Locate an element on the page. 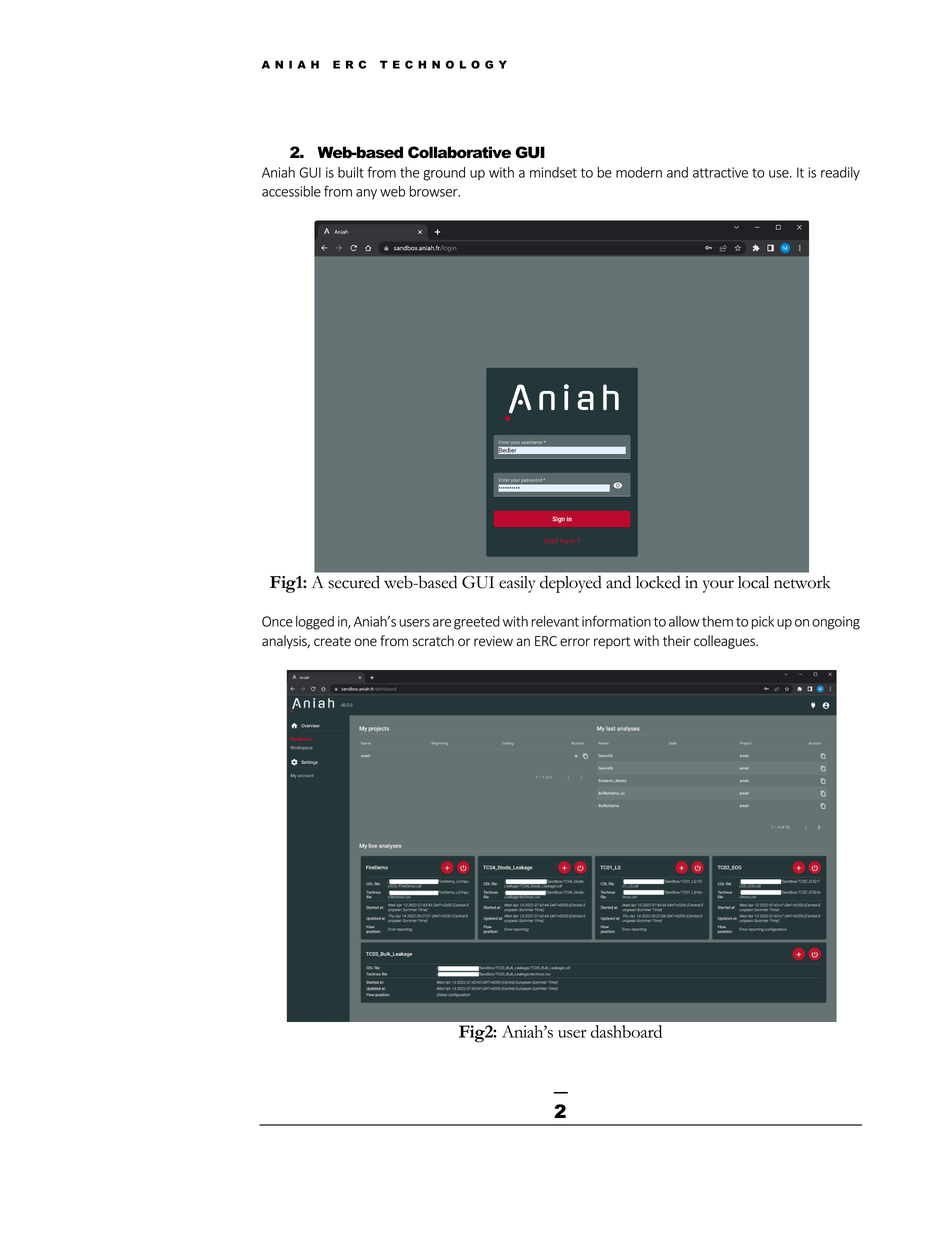 The width and height of the document is (952, 1233). local is located at coordinates (753, 582).
